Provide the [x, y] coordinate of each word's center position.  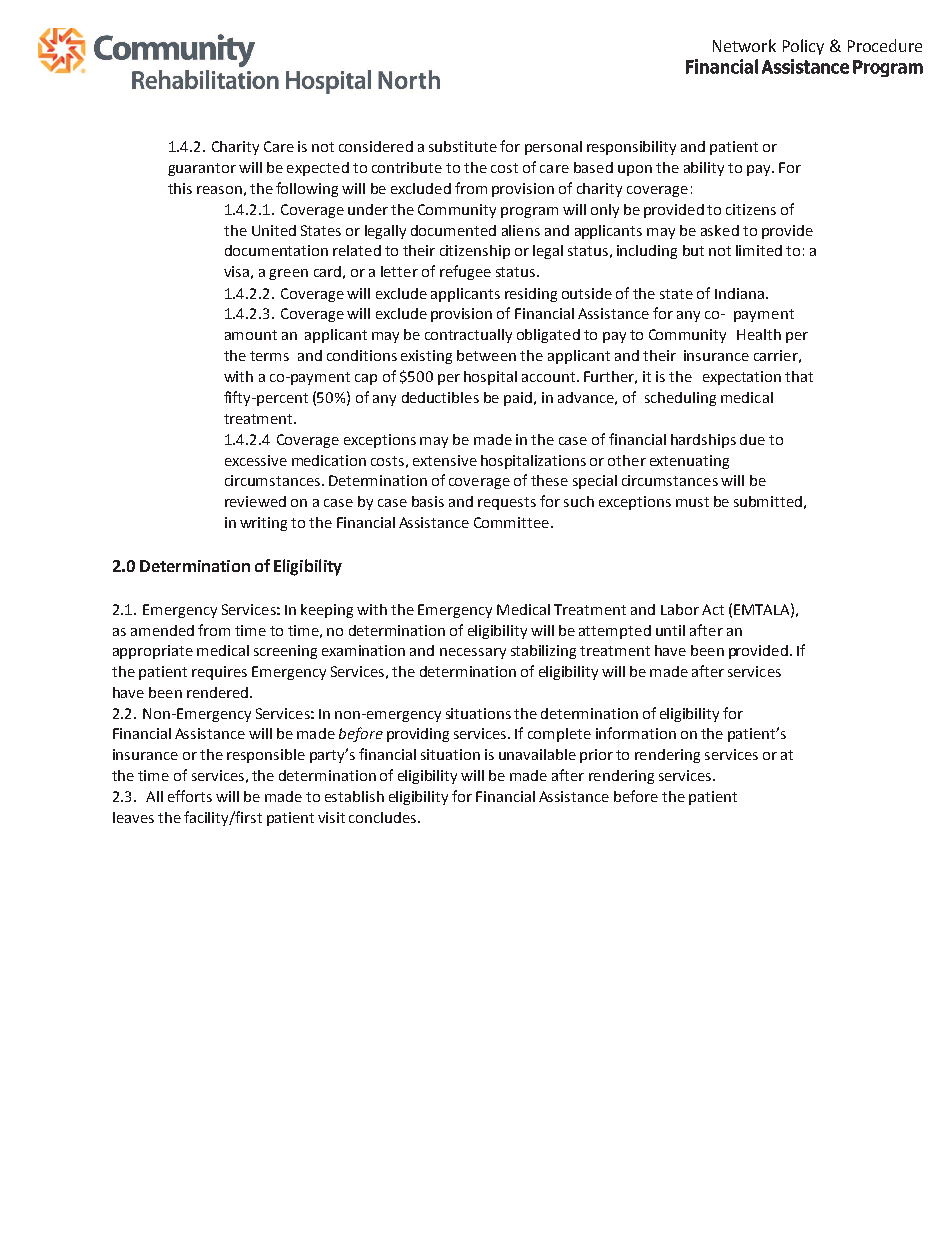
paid [518, 399]
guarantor [202, 169]
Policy [803, 47]
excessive [256, 460]
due [752, 439]
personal [553, 148]
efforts [190, 796]
